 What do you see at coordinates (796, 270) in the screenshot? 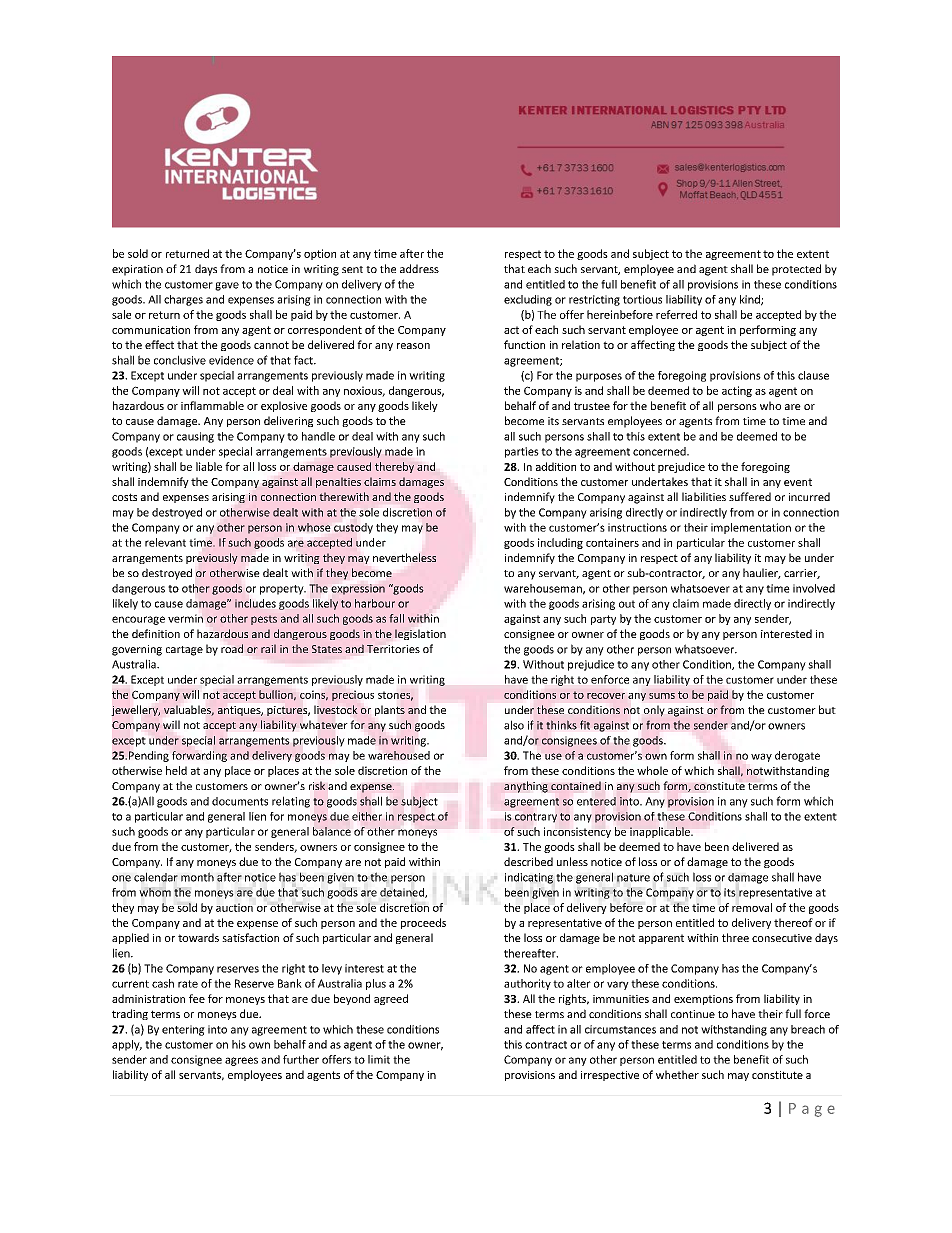
I see `protected` at bounding box center [796, 270].
